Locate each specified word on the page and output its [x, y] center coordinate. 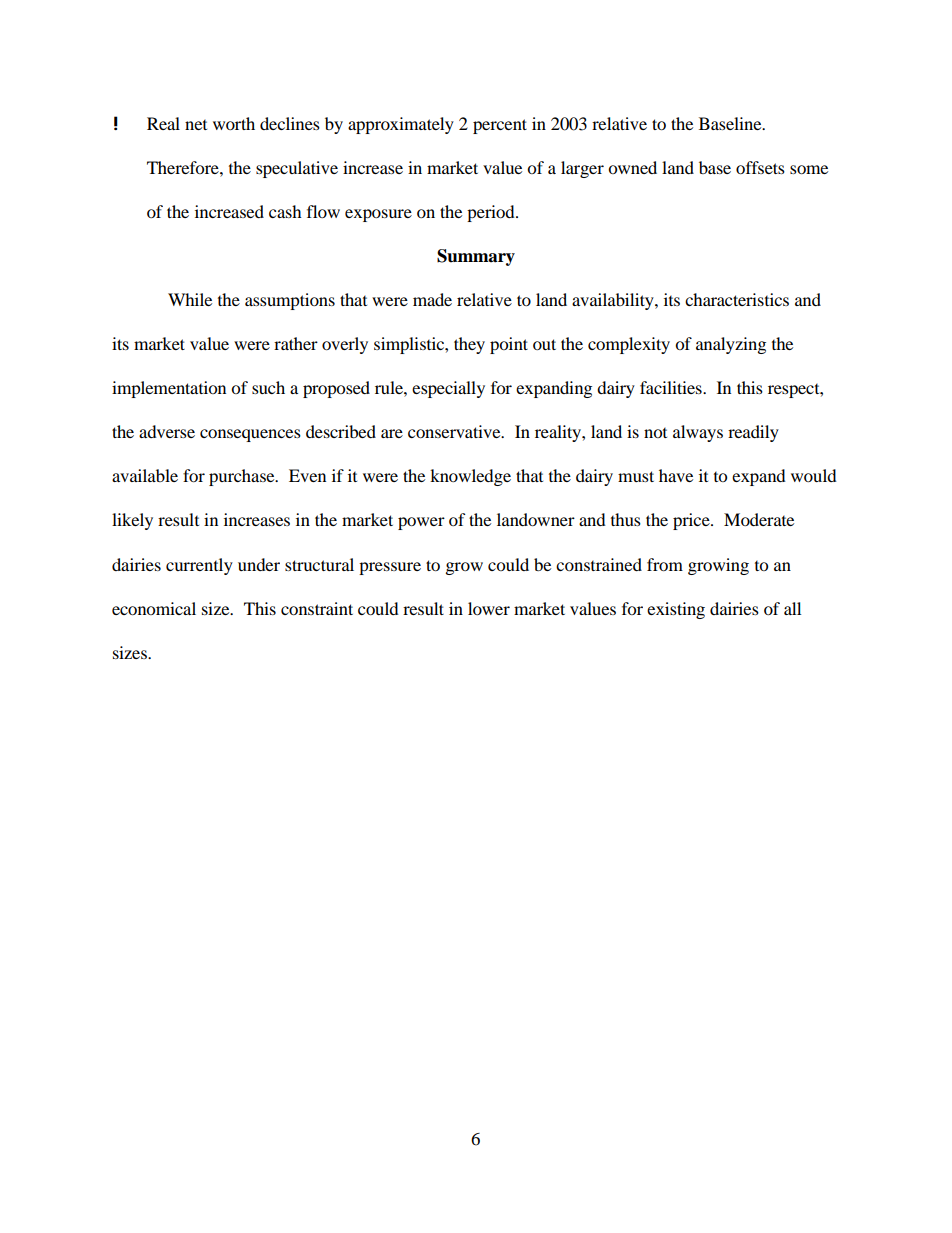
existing [676, 610]
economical [154, 608]
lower [489, 608]
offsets [760, 167]
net [196, 125]
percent [500, 126]
